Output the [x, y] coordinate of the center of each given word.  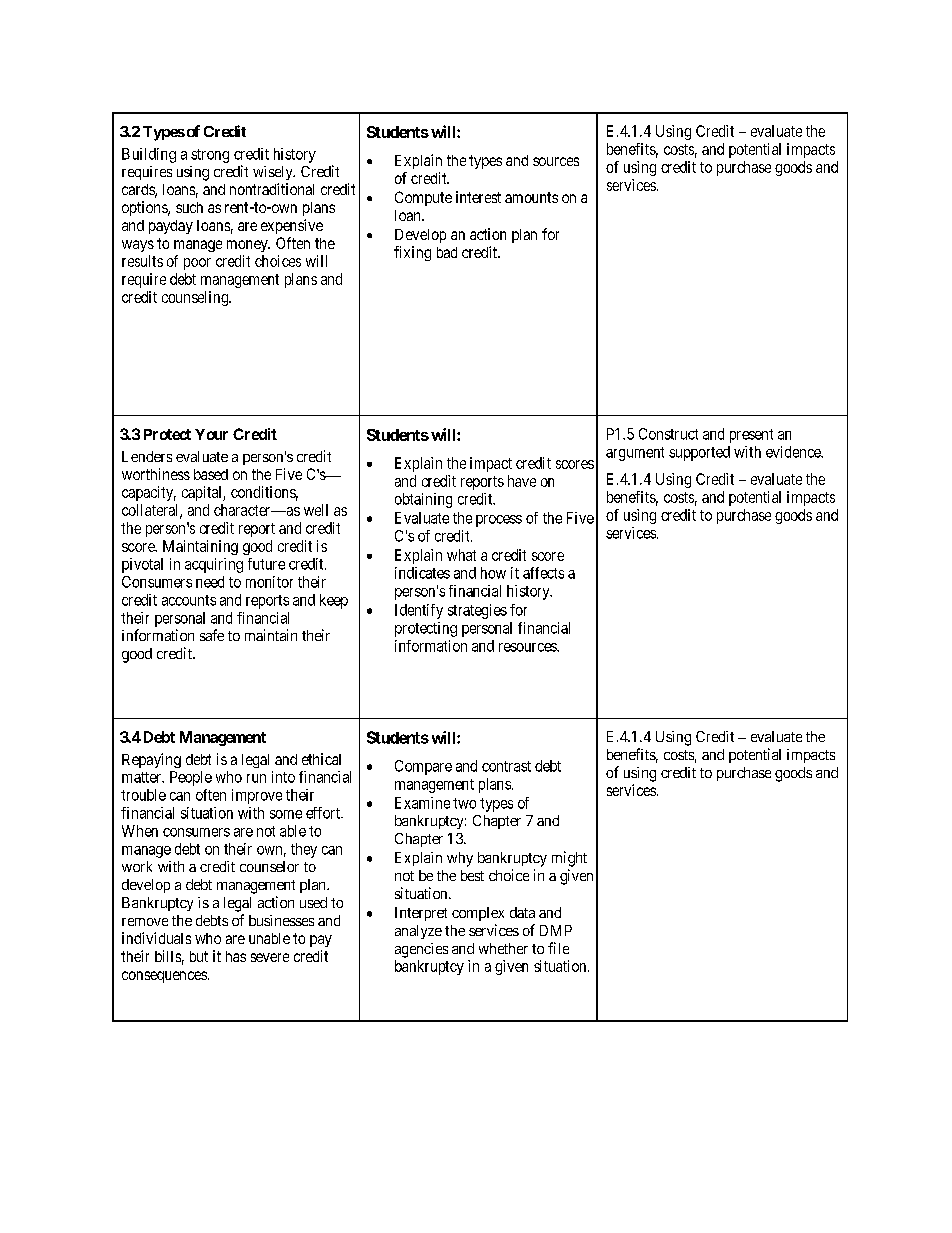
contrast [506, 766]
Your [211, 434]
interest [478, 197]
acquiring [214, 565]
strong [210, 156]
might [569, 859]
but [199, 956]
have [522, 481]
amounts [531, 197]
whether [503, 948]
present [751, 436]
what [461, 555]
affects [543, 573]
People [191, 778]
